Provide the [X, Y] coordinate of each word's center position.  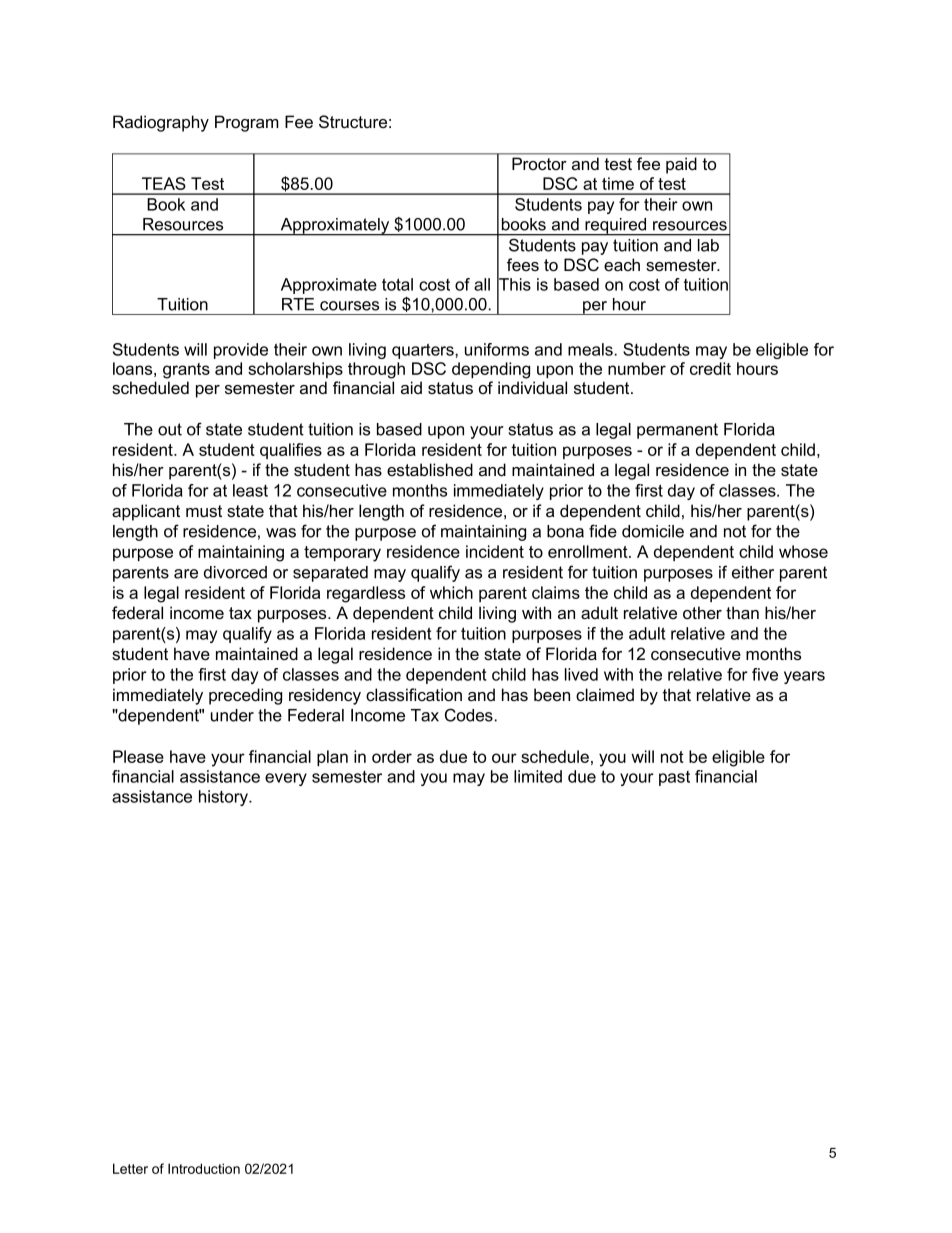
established [430, 470]
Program [247, 123]
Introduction [204, 1168]
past [674, 778]
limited [538, 776]
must [204, 511]
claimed [605, 694]
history [225, 798]
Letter [130, 1168]
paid [681, 166]
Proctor [539, 164]
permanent [677, 431]
